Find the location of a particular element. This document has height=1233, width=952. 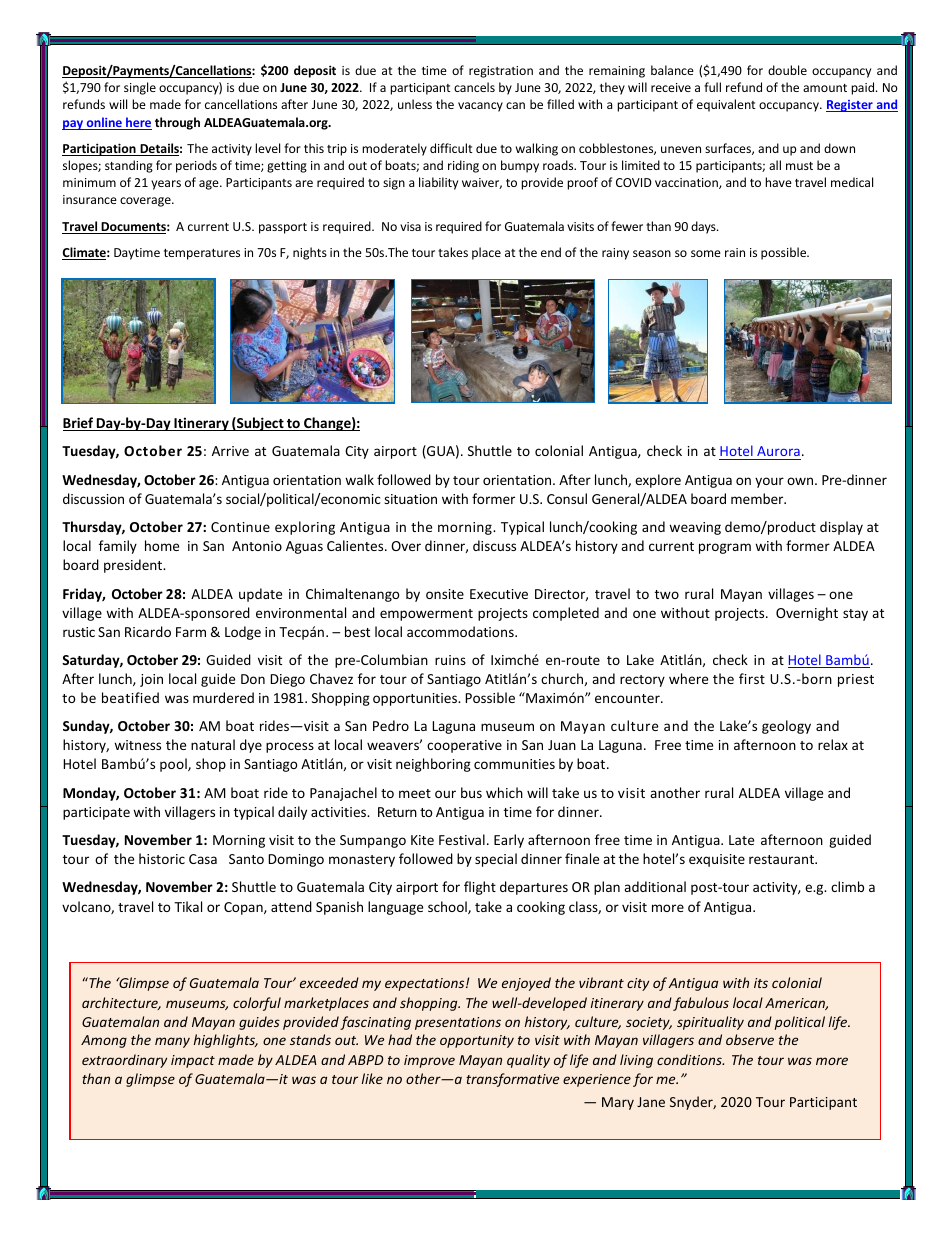

equivalent is located at coordinates (726, 105).
